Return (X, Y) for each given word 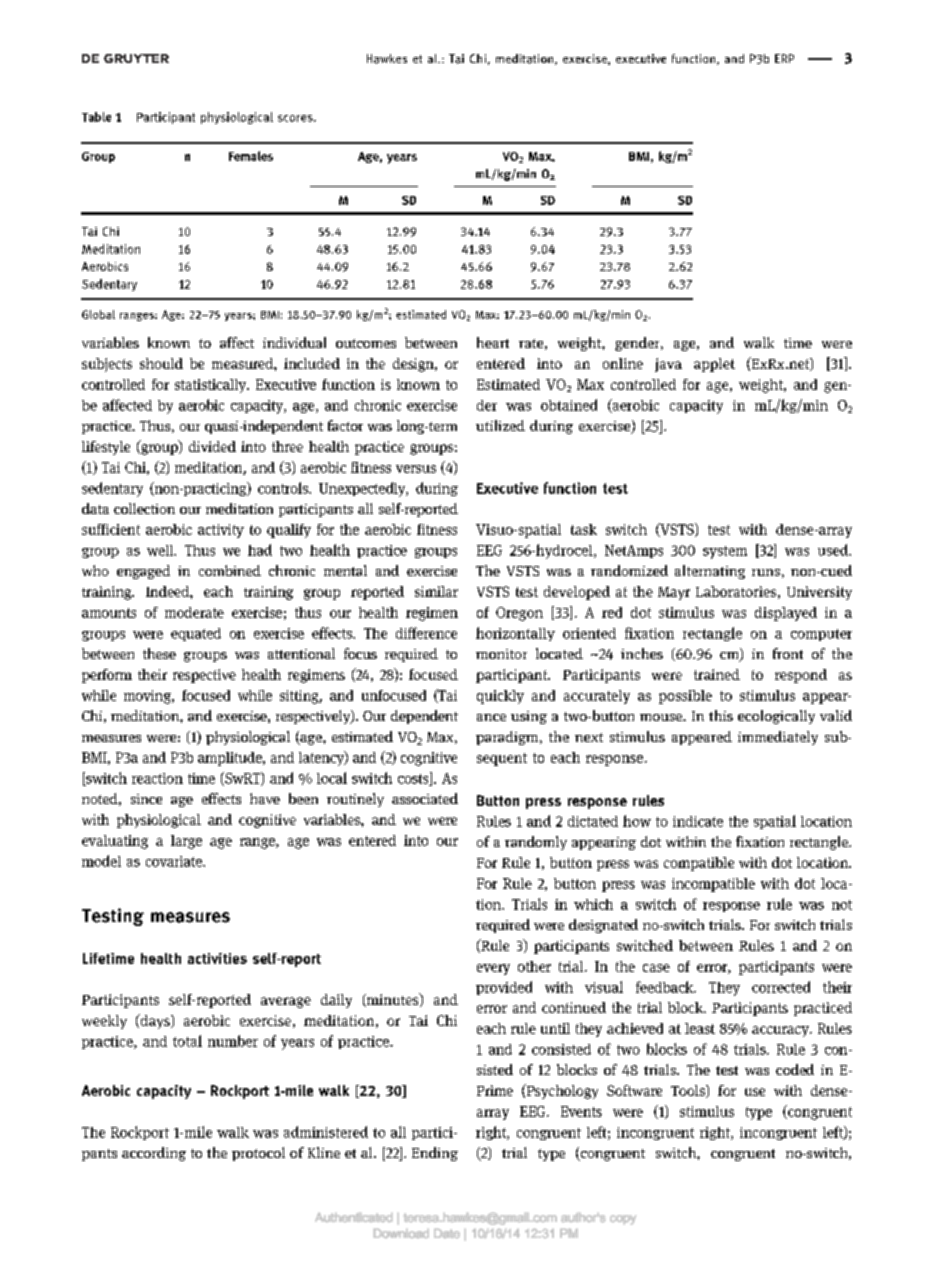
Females (251, 156)
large (186, 842)
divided (212, 446)
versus (416, 469)
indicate (698, 821)
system (725, 552)
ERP (784, 58)
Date (447, 1233)
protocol (258, 1154)
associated (425, 798)
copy (623, 1220)
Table (96, 117)
